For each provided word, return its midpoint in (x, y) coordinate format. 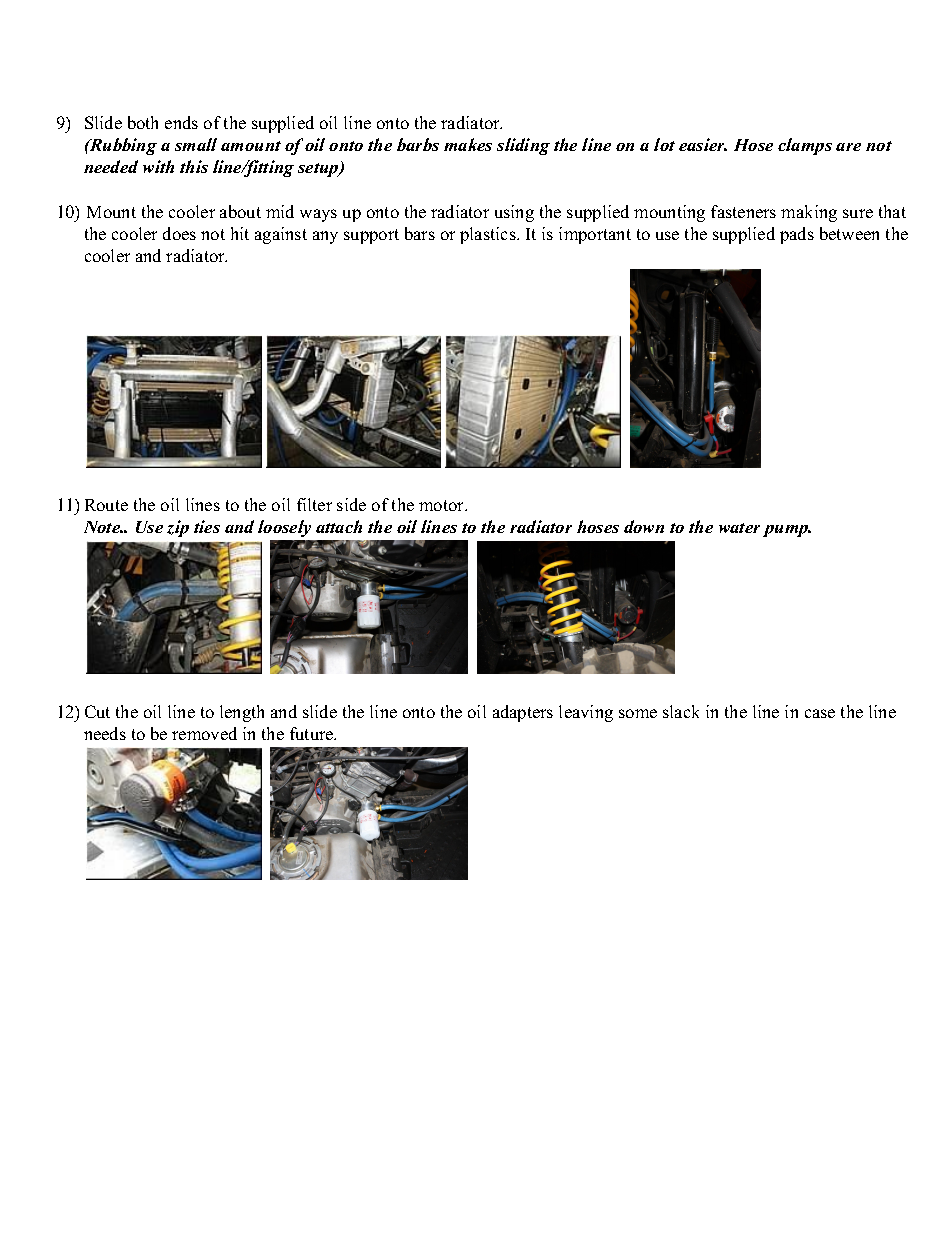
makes (468, 144)
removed (204, 733)
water (739, 528)
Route (106, 505)
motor (442, 505)
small (196, 144)
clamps (805, 146)
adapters (523, 713)
